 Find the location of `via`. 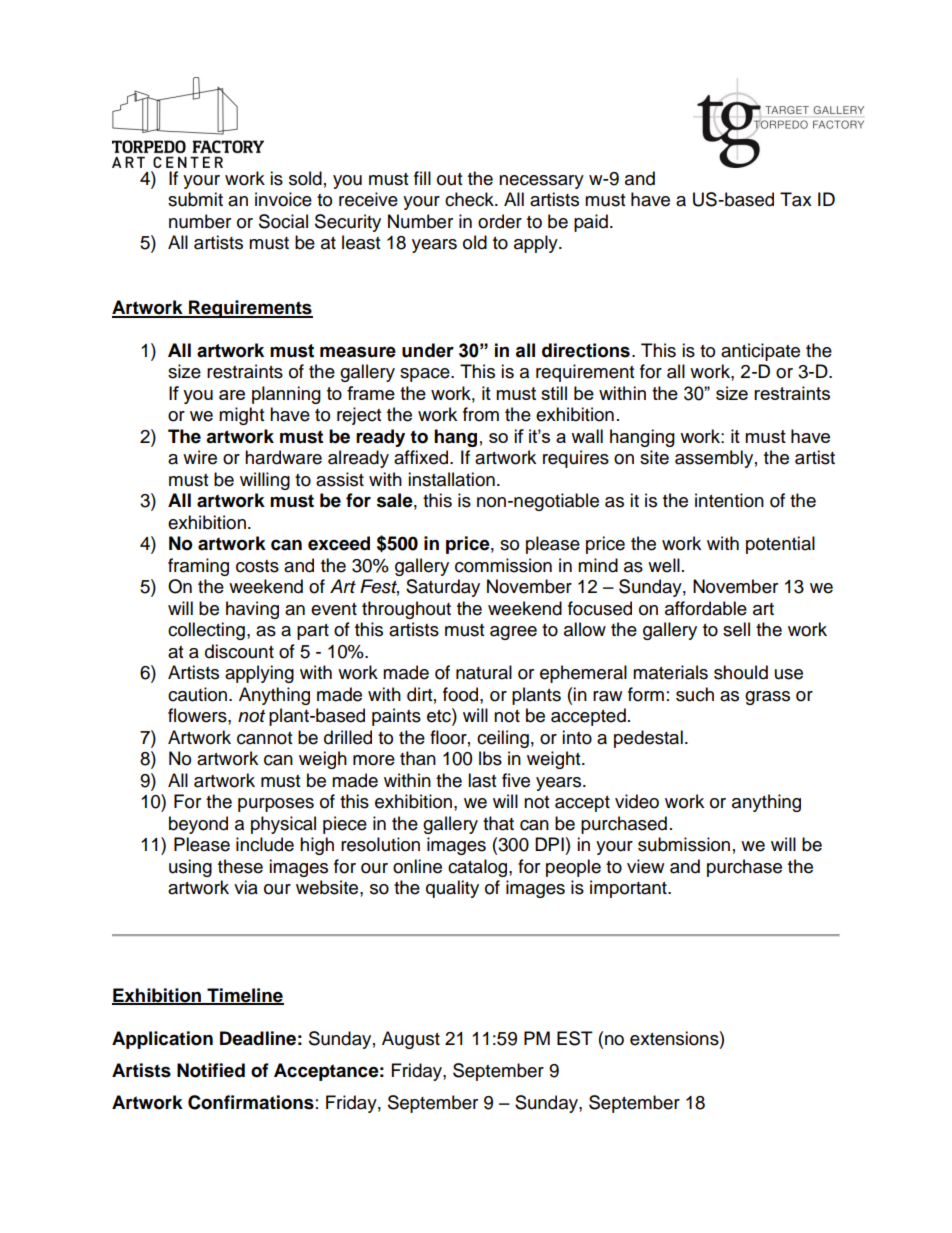

via is located at coordinates (246, 887).
